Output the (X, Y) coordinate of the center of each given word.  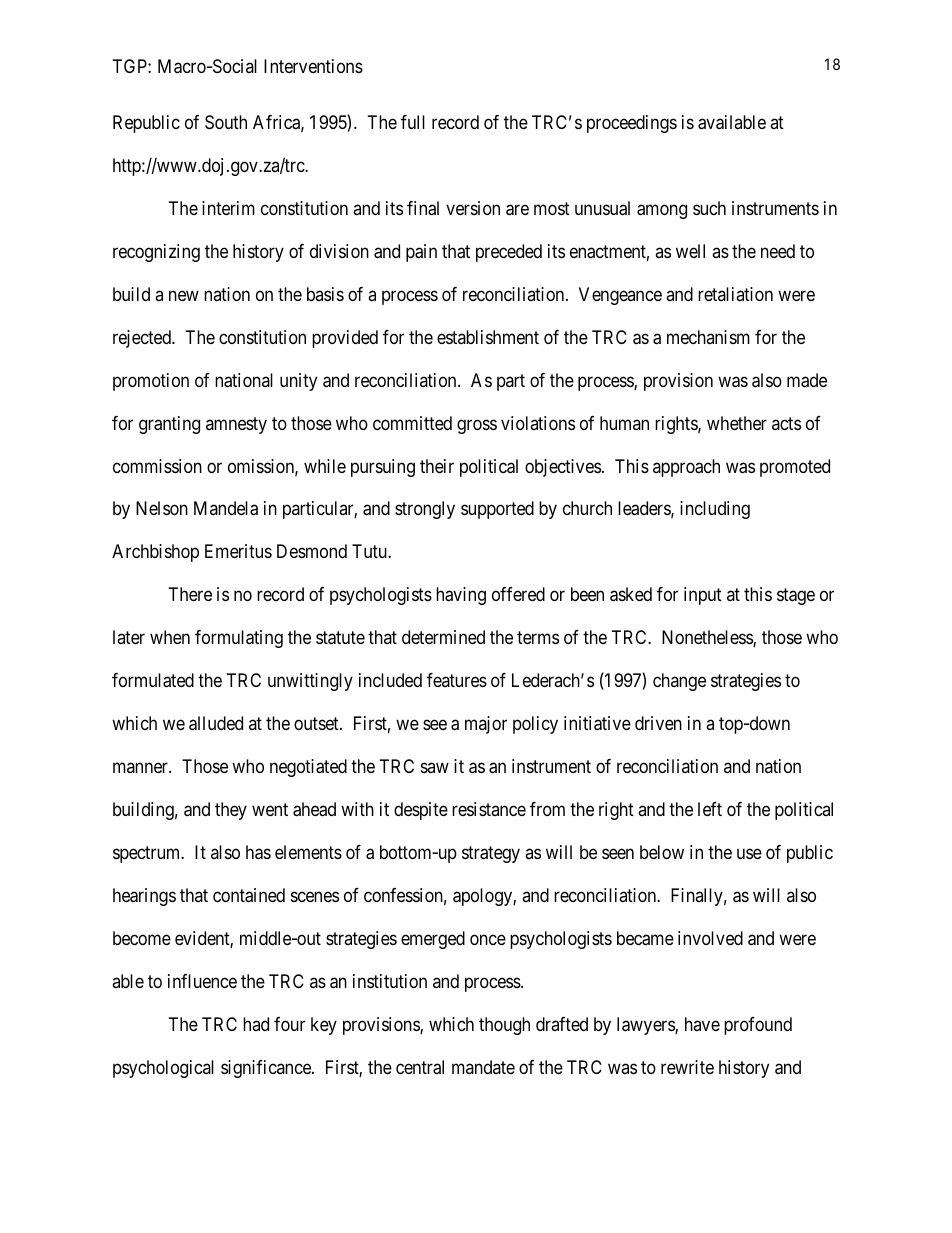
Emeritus (238, 551)
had (256, 1024)
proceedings (632, 124)
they (231, 811)
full (413, 122)
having (461, 596)
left (710, 809)
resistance (489, 809)
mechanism (708, 337)
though (504, 1026)
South (226, 122)
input (703, 596)
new (184, 295)
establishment (488, 337)
